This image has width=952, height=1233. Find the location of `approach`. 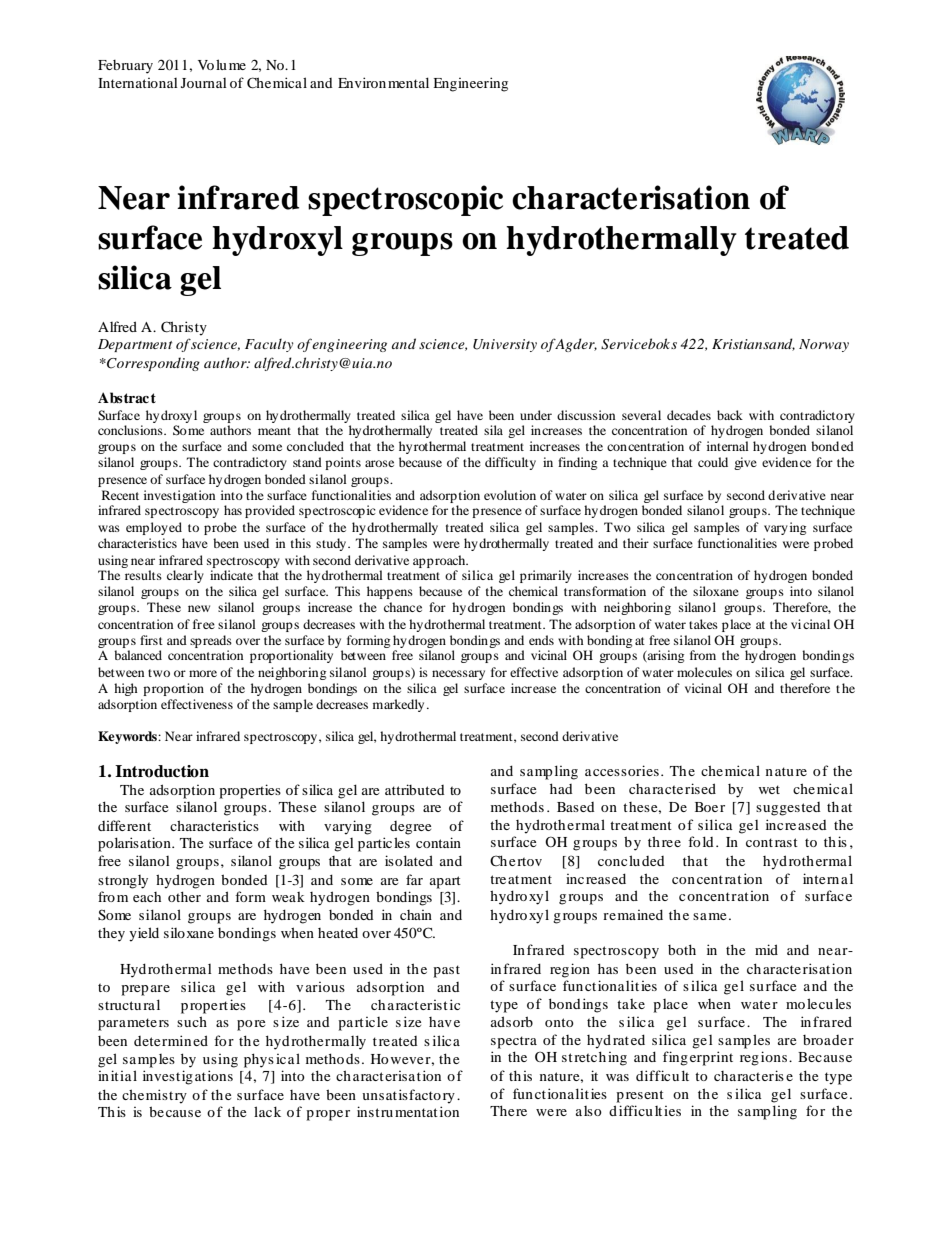

approach is located at coordinates (440, 561).
